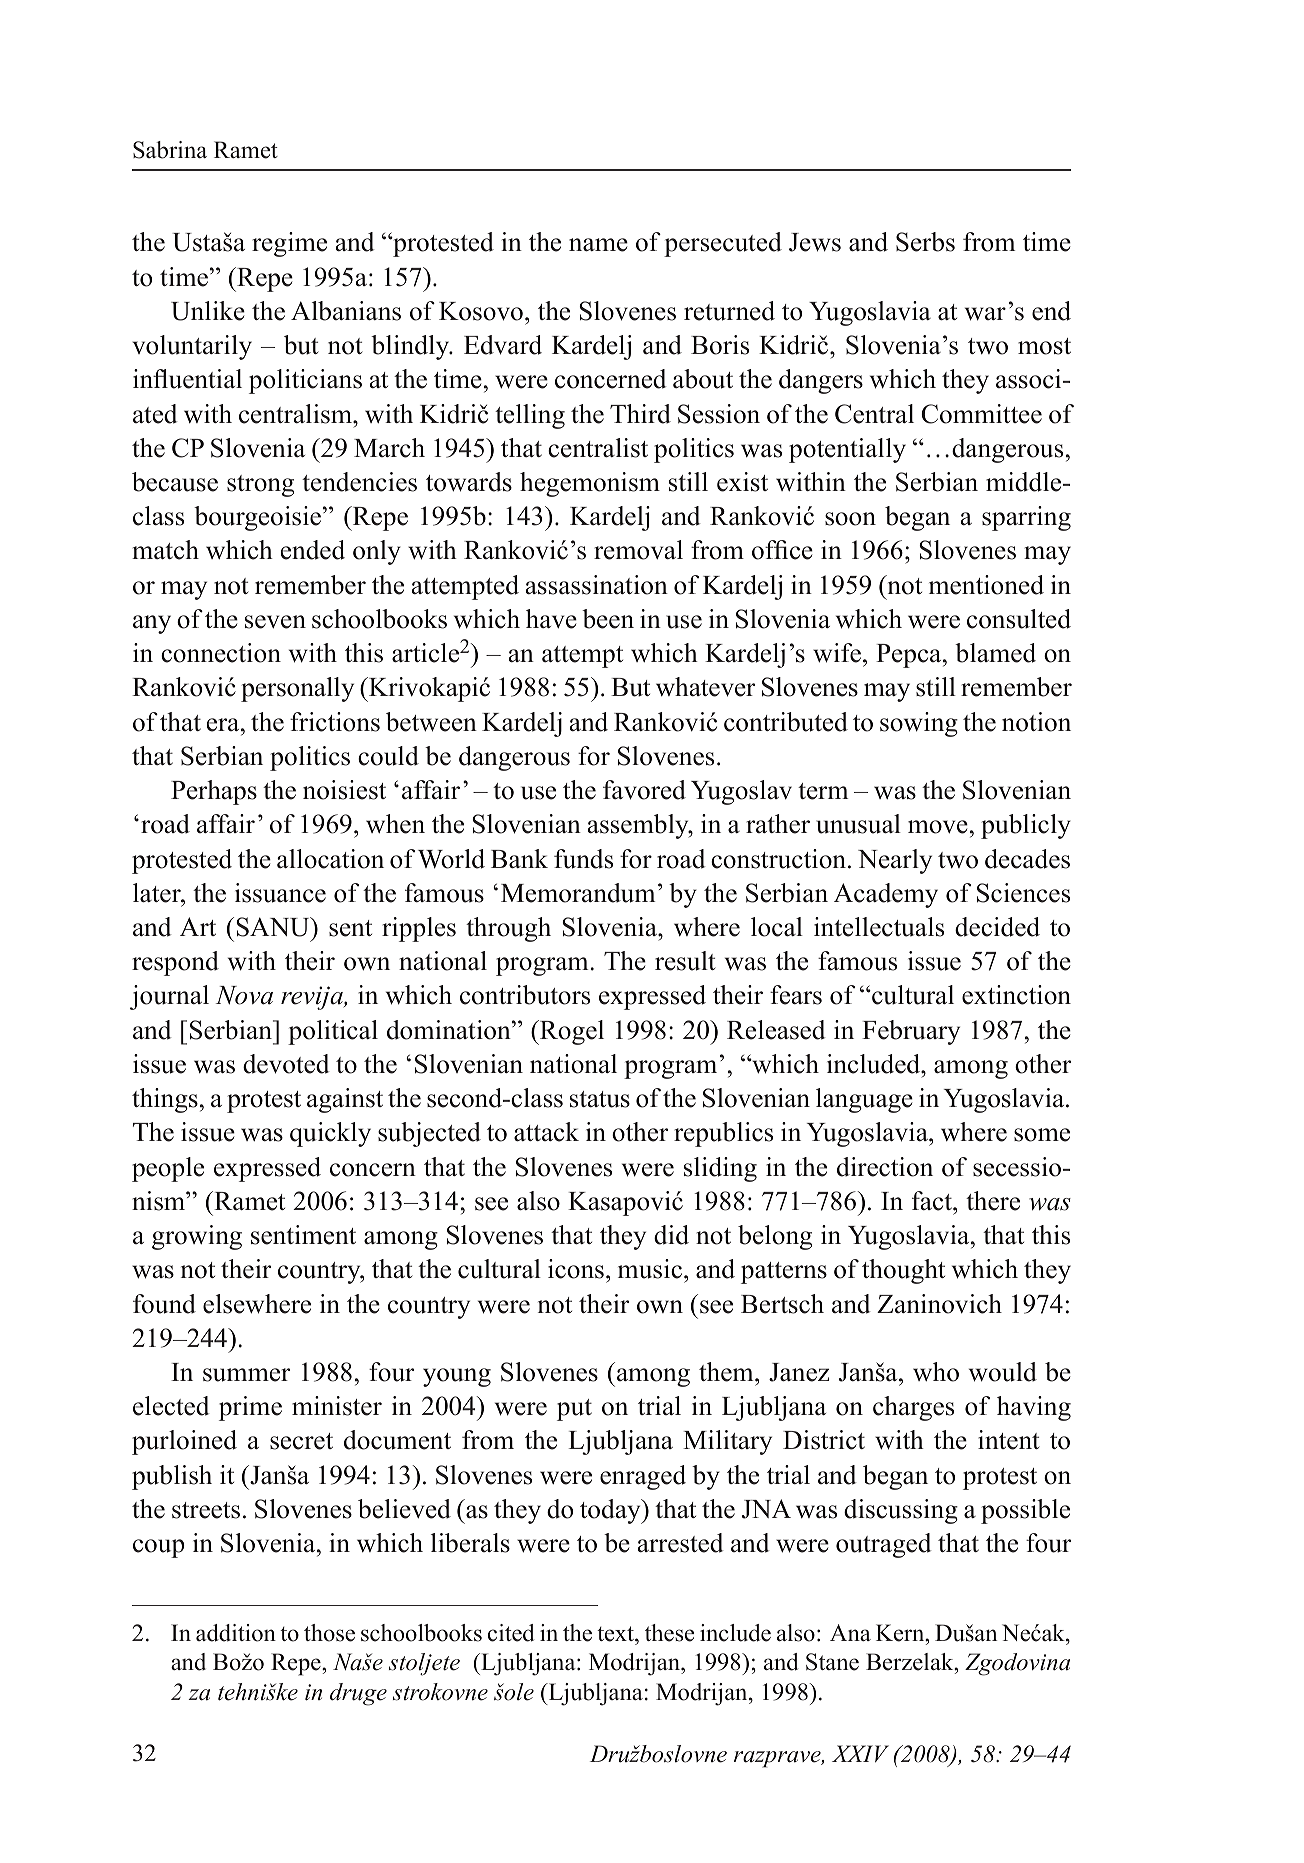 The width and height of the screenshot is (1304, 1863). What do you see at coordinates (925, 242) in the screenshot?
I see `Serbs` at bounding box center [925, 242].
